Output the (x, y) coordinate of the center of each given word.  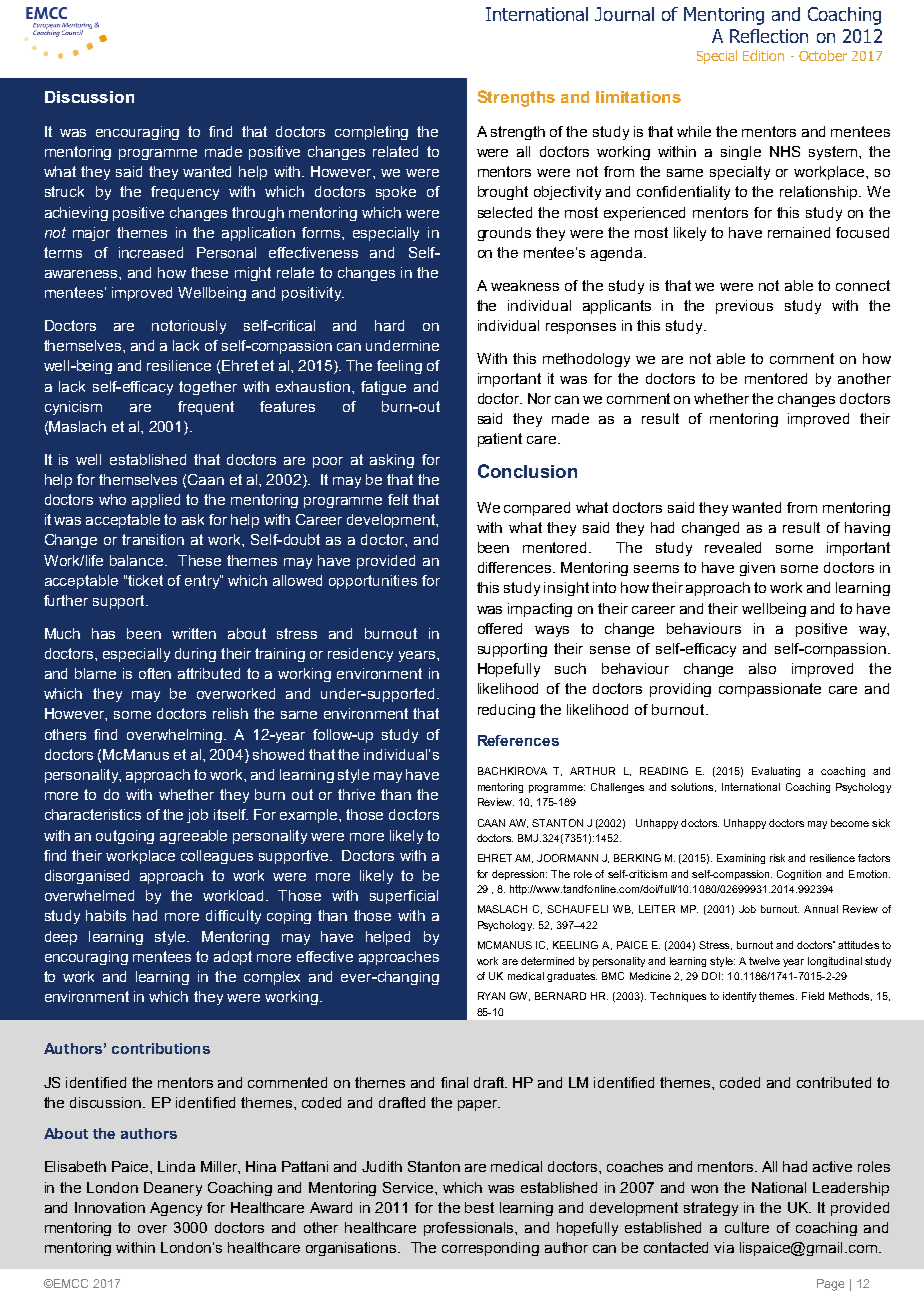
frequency (185, 193)
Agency (176, 1209)
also (762, 668)
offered (500, 628)
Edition (763, 55)
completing (371, 133)
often (155, 673)
